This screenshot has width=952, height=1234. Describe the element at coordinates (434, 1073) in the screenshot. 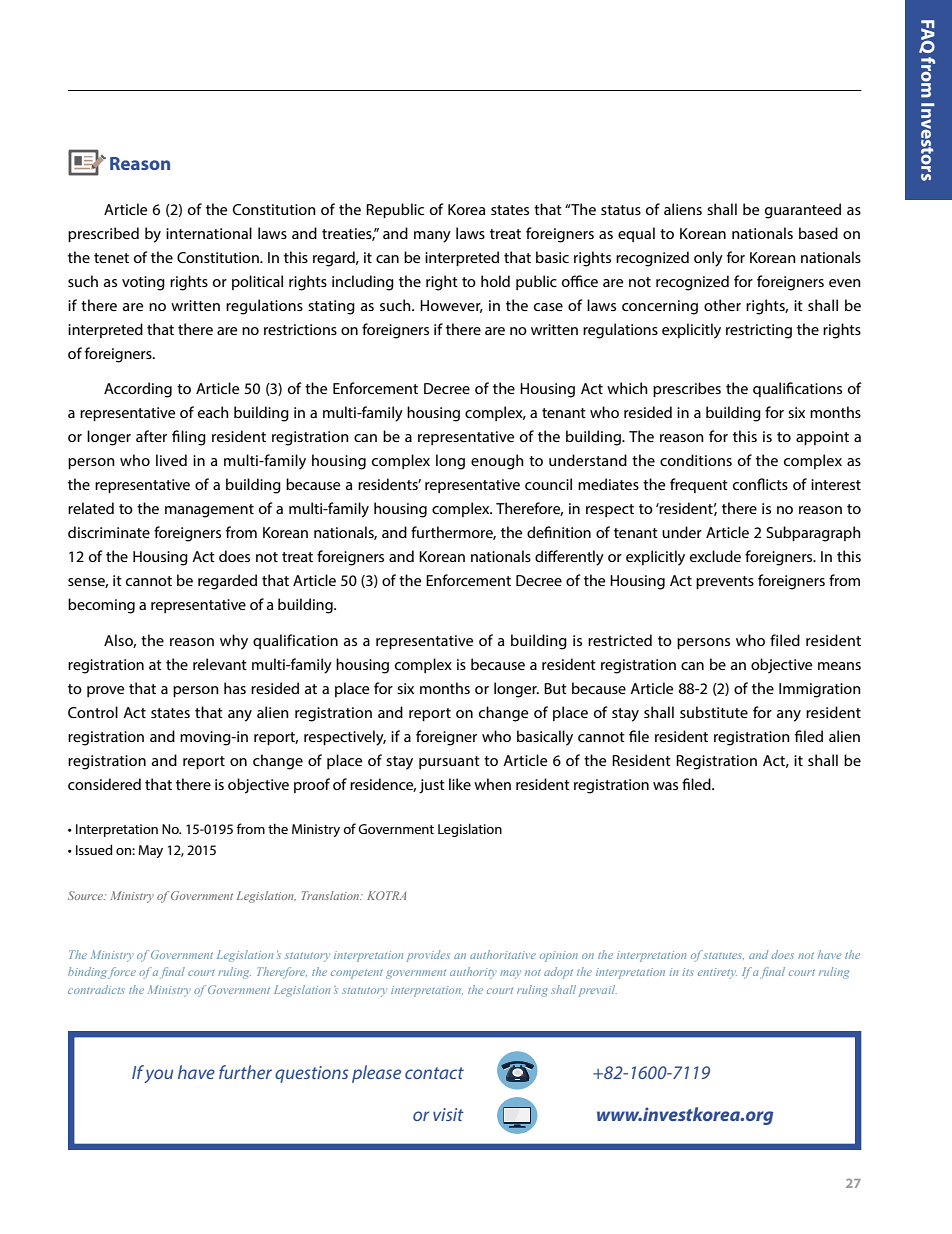

I see `contact` at that location.
